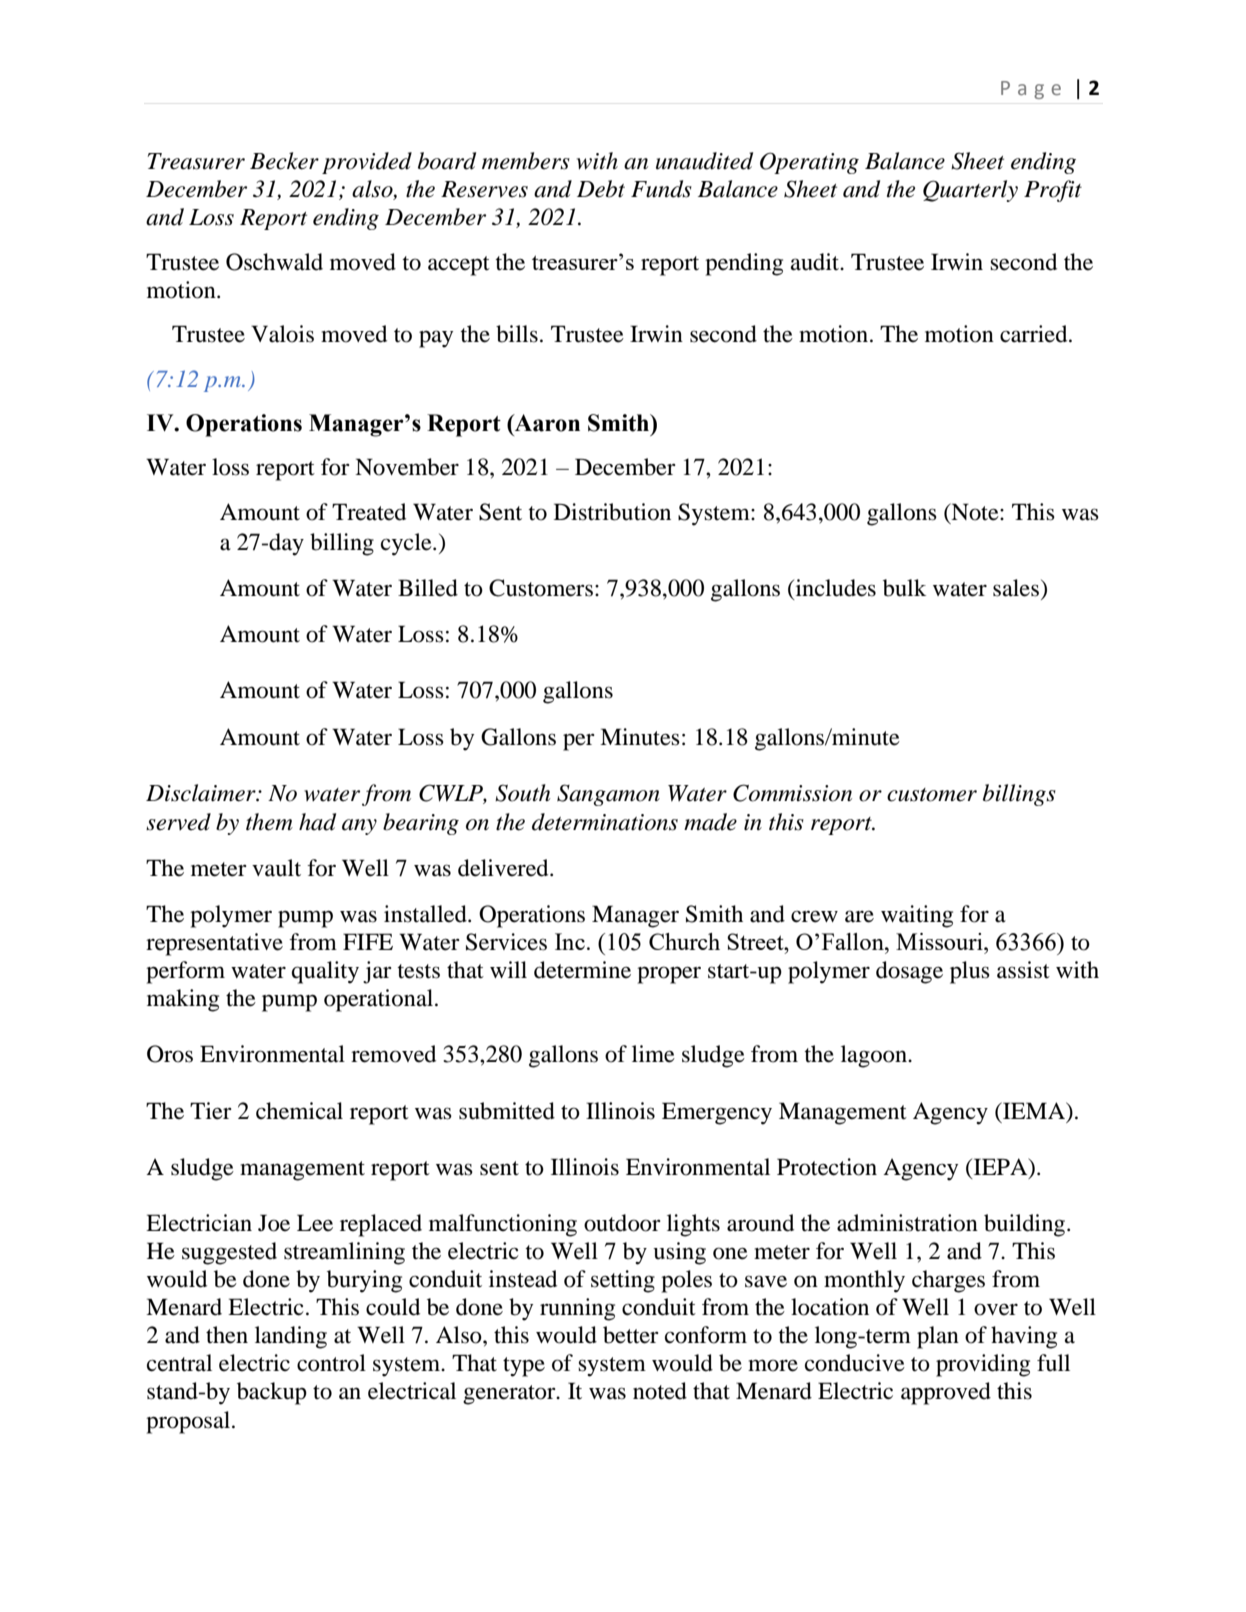 The width and height of the screenshot is (1246, 1612). I want to click on Commission, so click(792, 793).
